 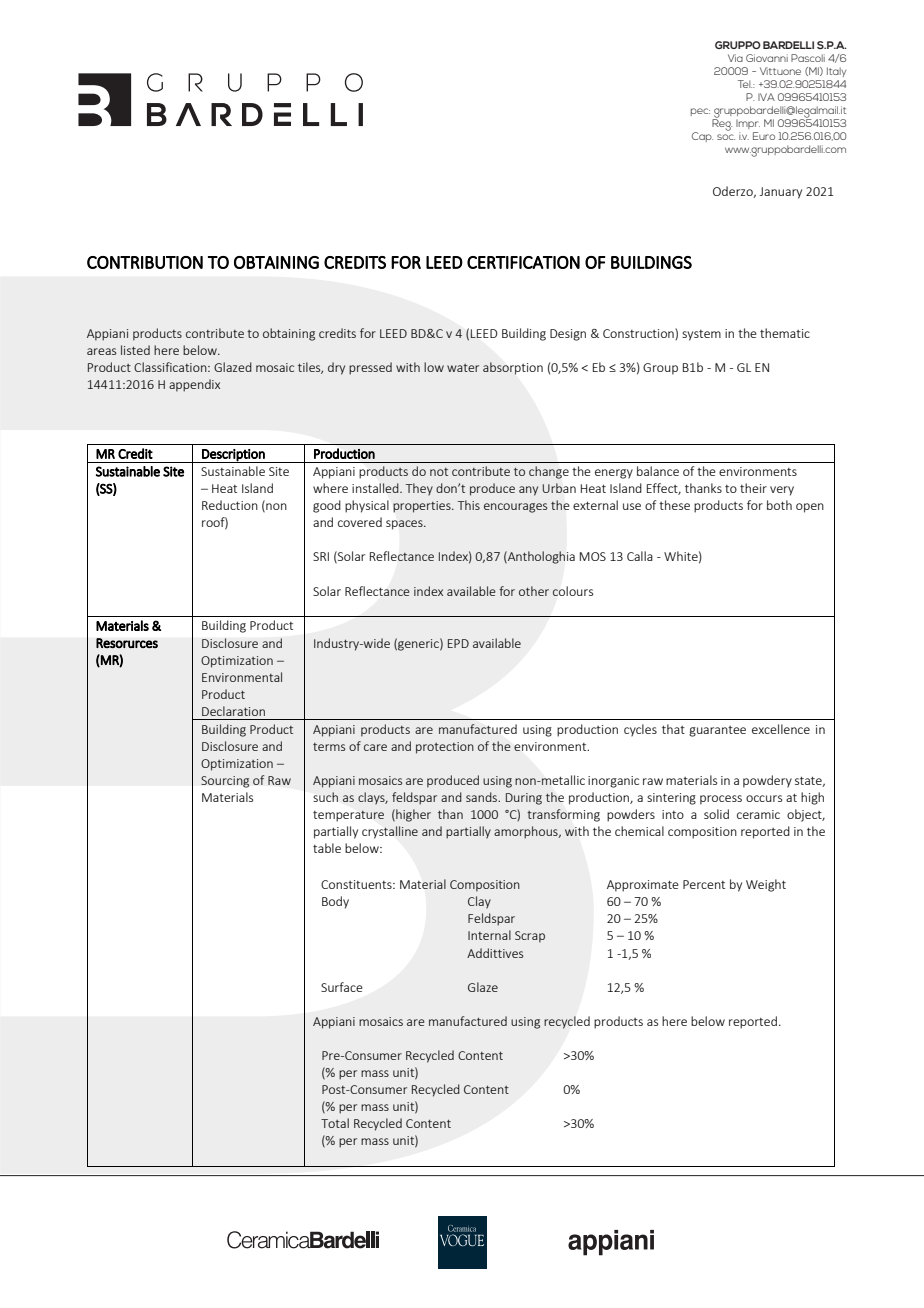 I want to click on pec, so click(x=700, y=112).
